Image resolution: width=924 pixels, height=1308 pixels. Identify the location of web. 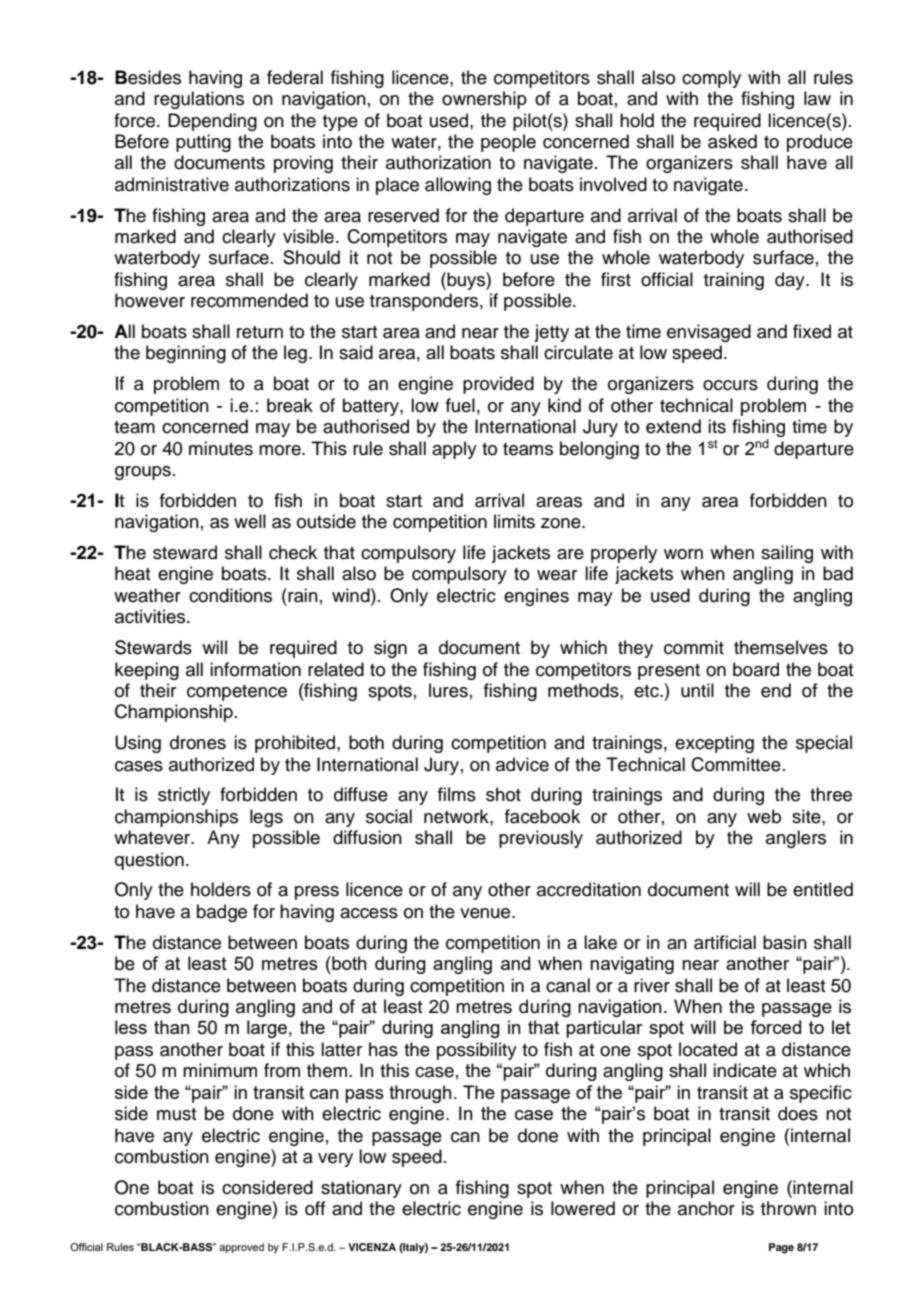
(764, 816).
